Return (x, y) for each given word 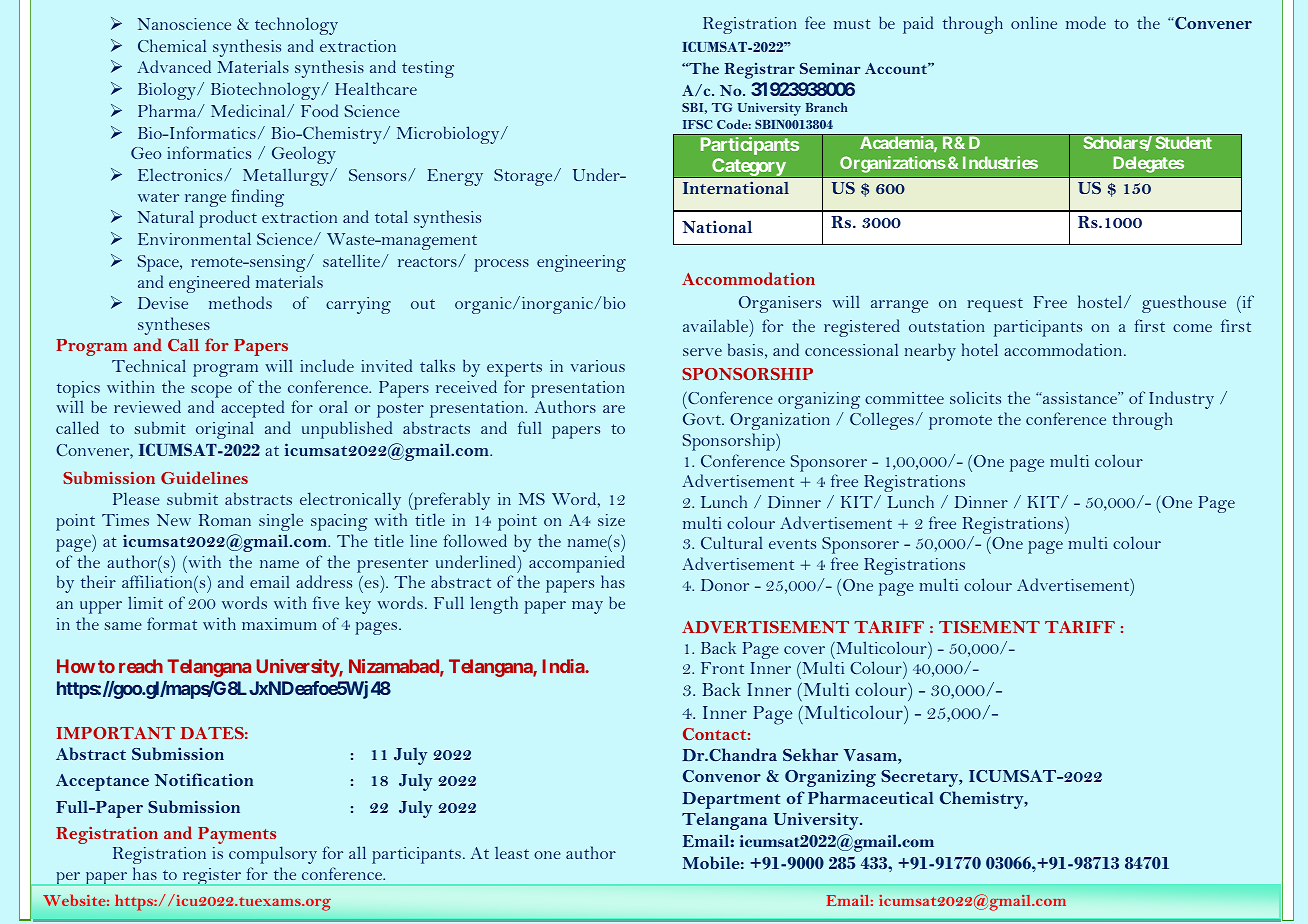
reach (141, 666)
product (228, 219)
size (611, 520)
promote (960, 422)
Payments (237, 835)
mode (1086, 22)
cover (804, 650)
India (564, 666)
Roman (225, 520)
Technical (149, 365)
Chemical (172, 45)
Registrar (759, 71)
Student (1183, 142)
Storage (524, 177)
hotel (980, 349)
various (598, 366)
